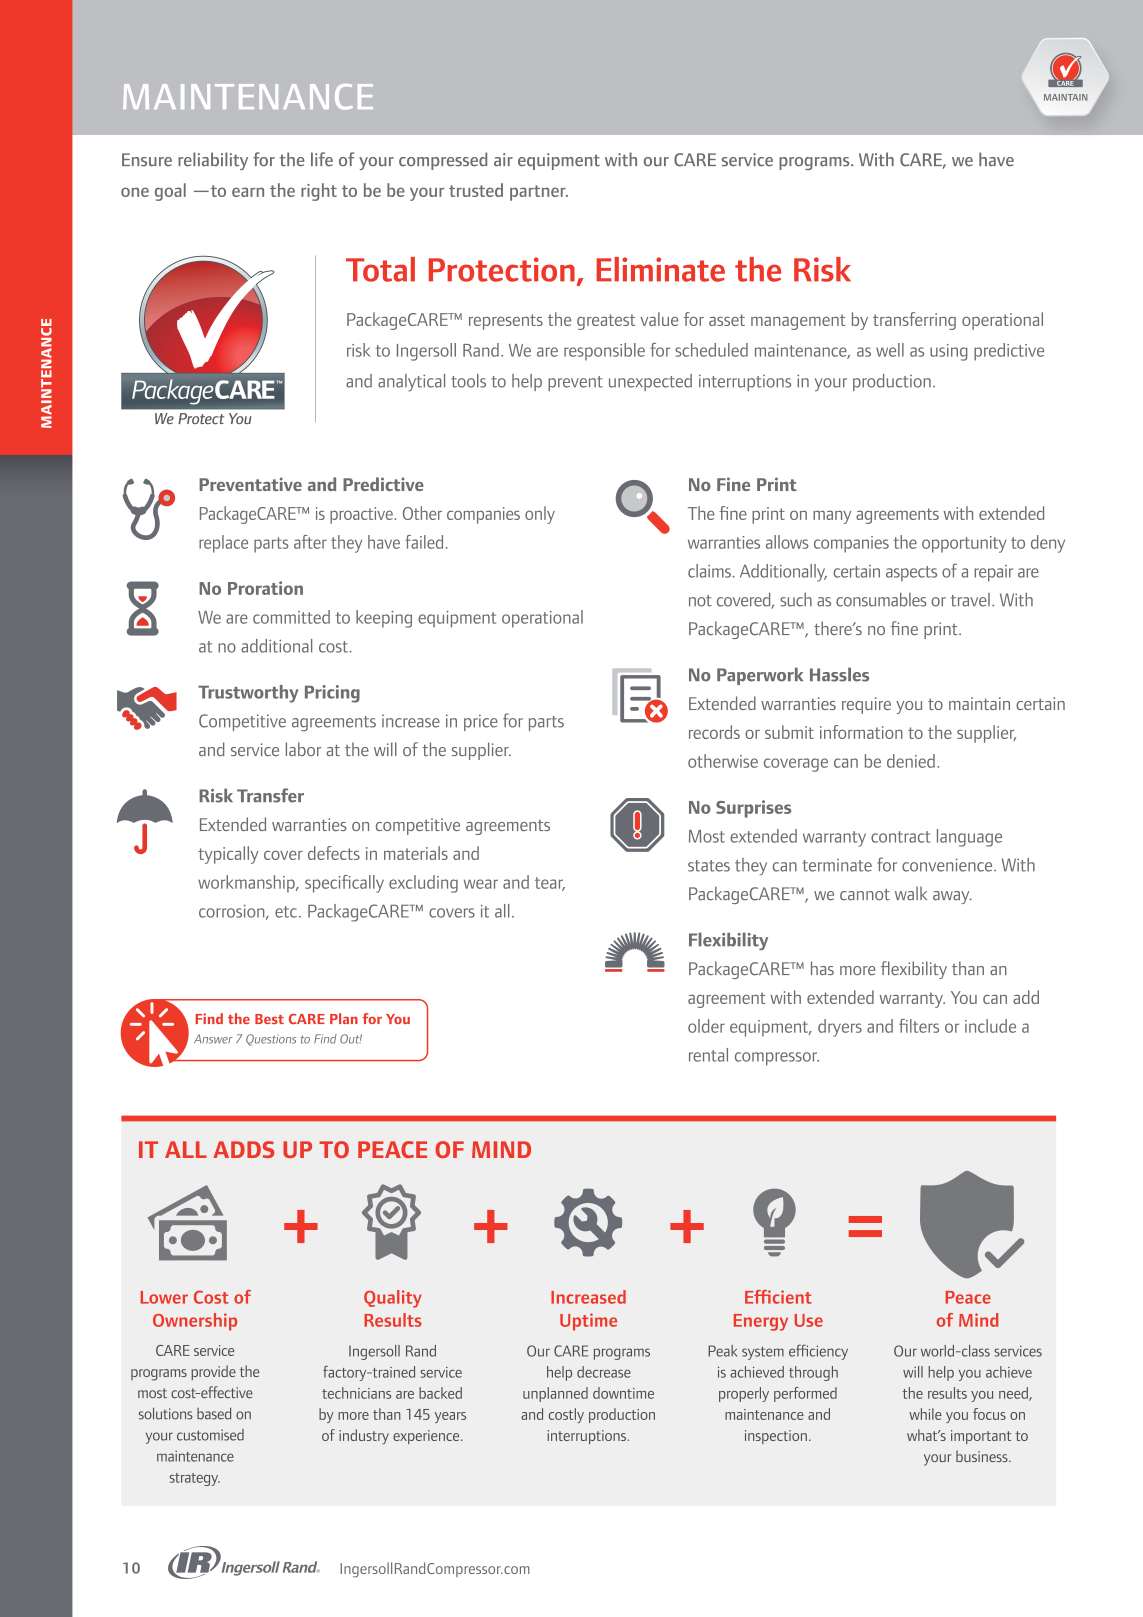  What do you see at coordinates (949, 352) in the image?
I see `using` at bounding box center [949, 352].
